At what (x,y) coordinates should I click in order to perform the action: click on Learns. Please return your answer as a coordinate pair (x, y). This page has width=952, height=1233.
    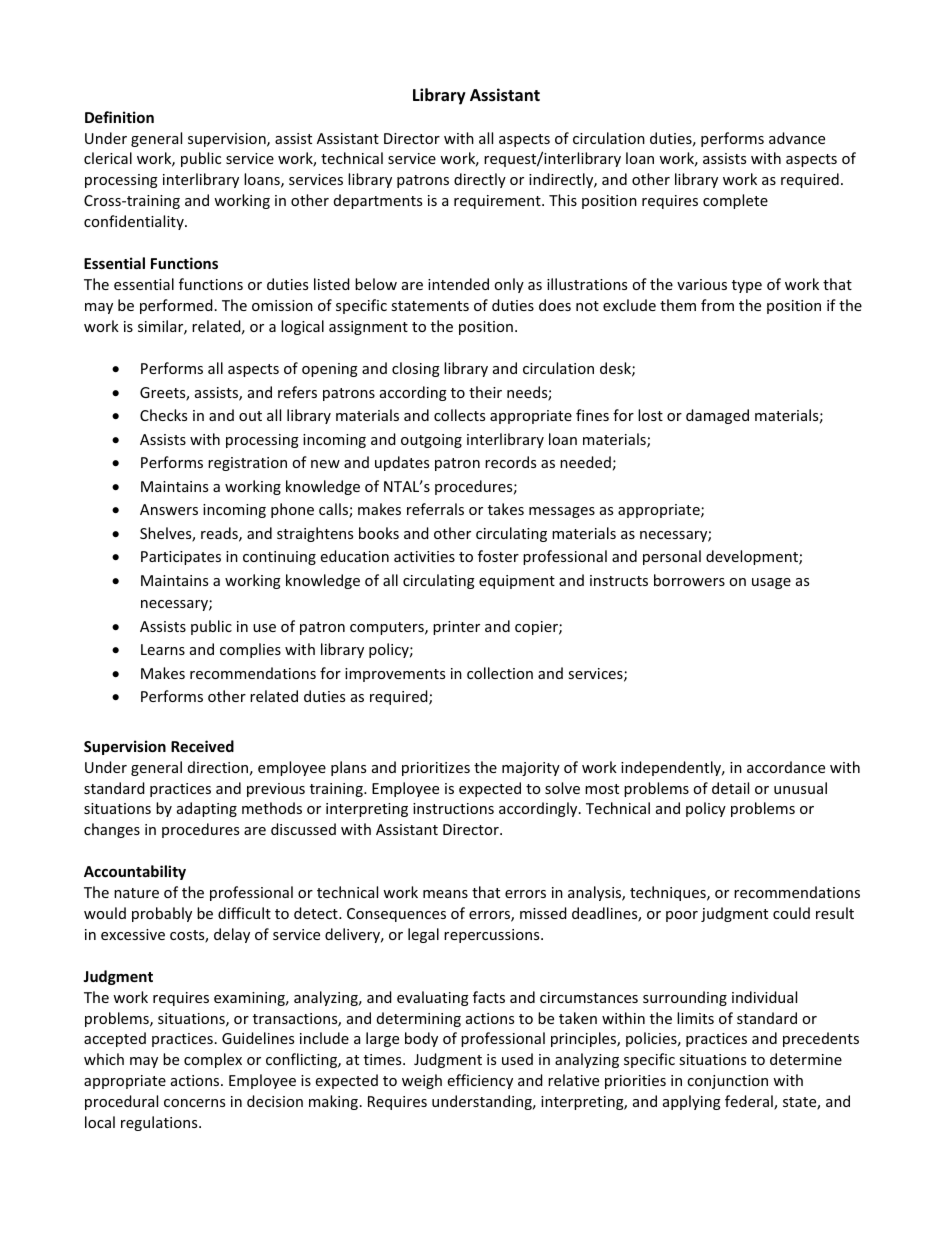
    Looking at the image, I should click on (163, 649).
